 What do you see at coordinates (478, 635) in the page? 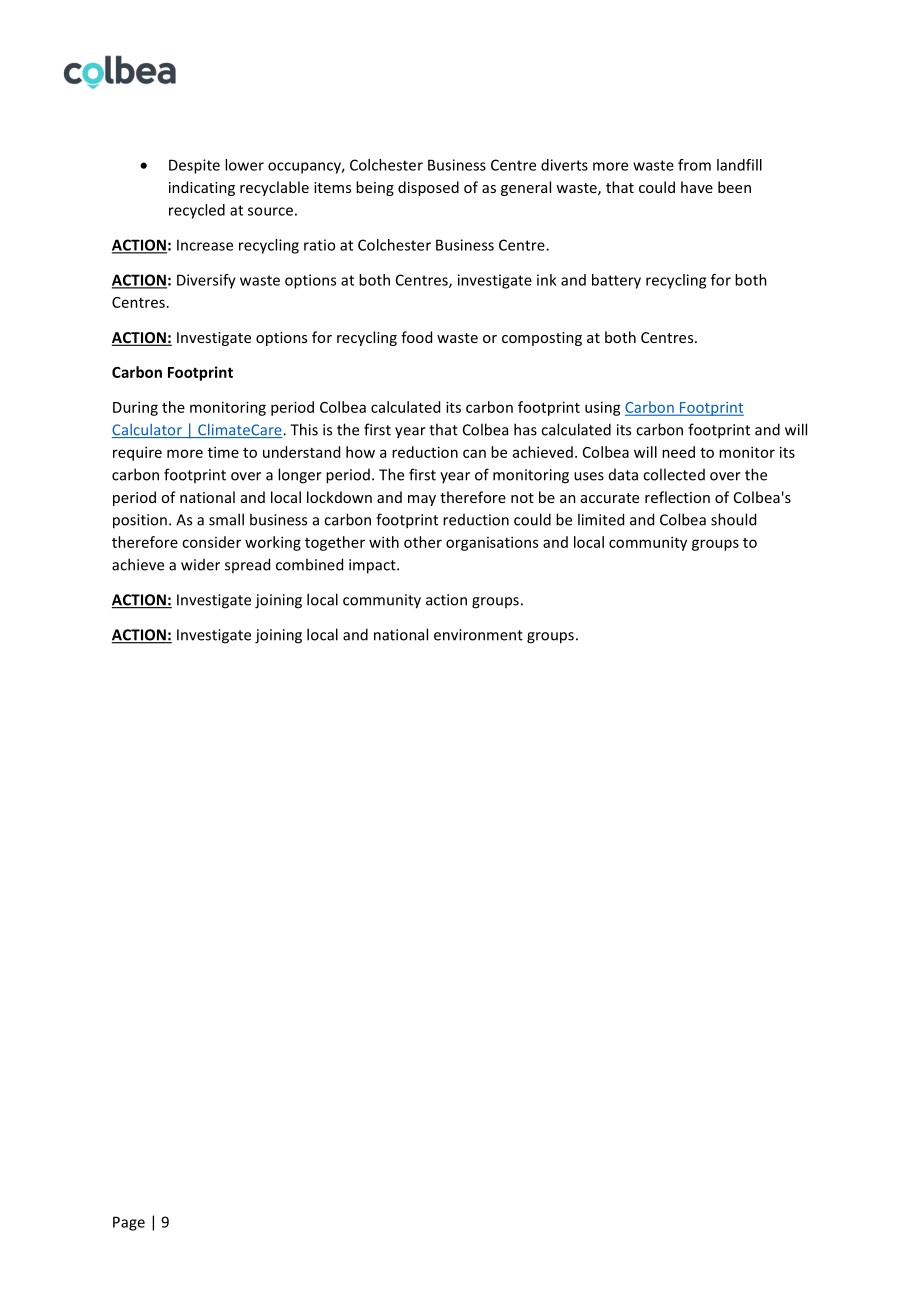
I see `environment` at bounding box center [478, 635].
